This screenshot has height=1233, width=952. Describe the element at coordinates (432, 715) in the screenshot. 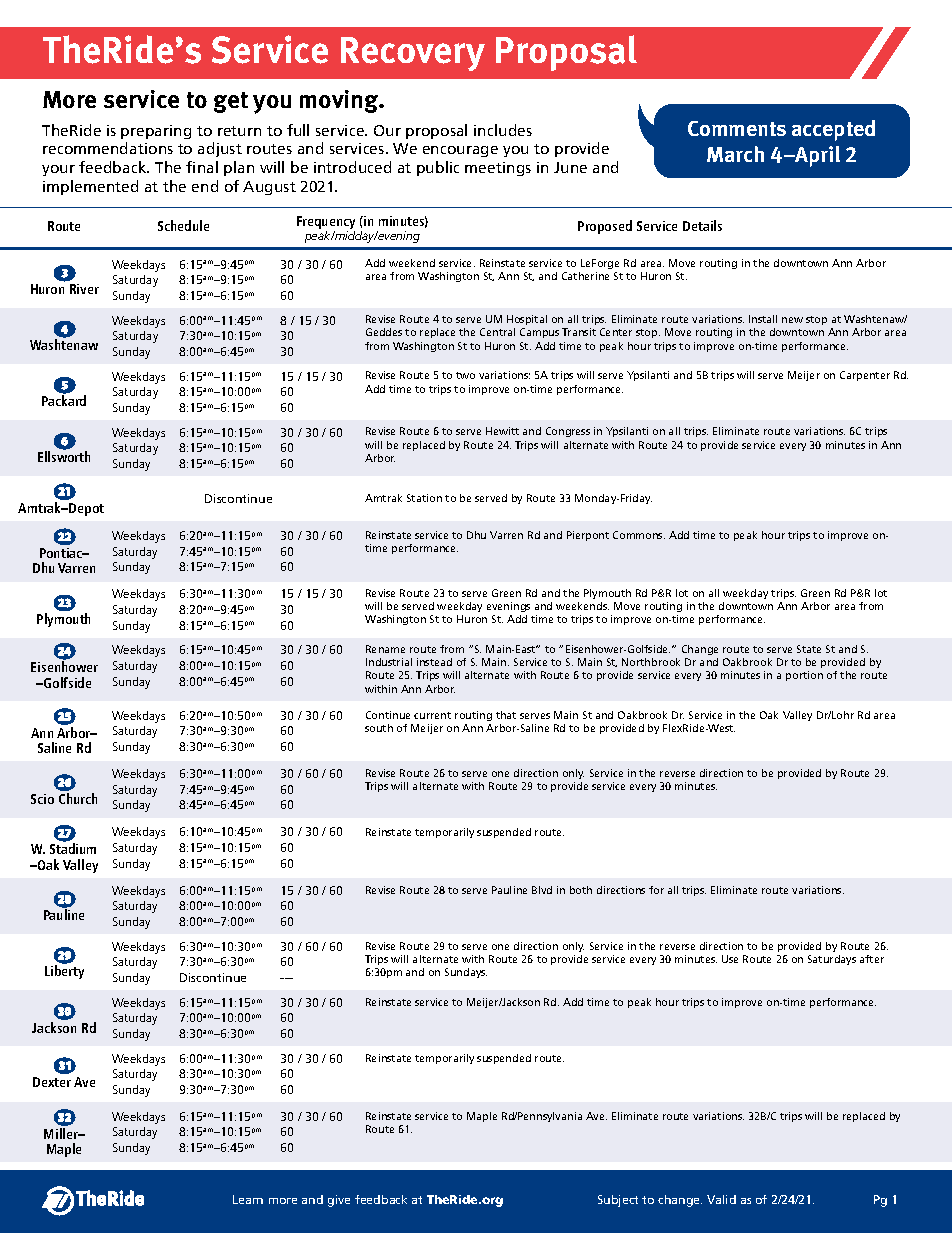

I see `current` at that location.
